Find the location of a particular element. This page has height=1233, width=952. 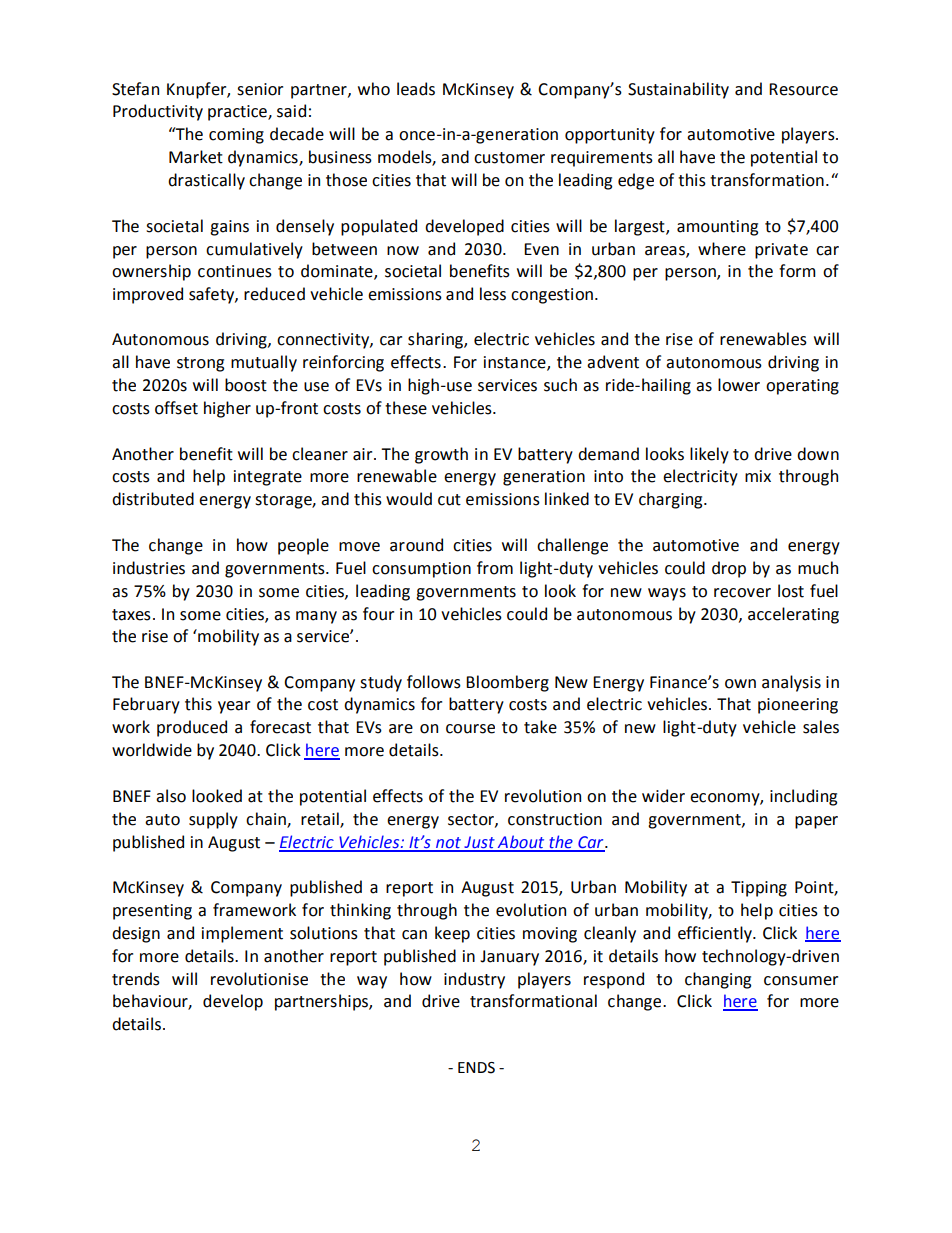

January is located at coordinates (509, 958).
